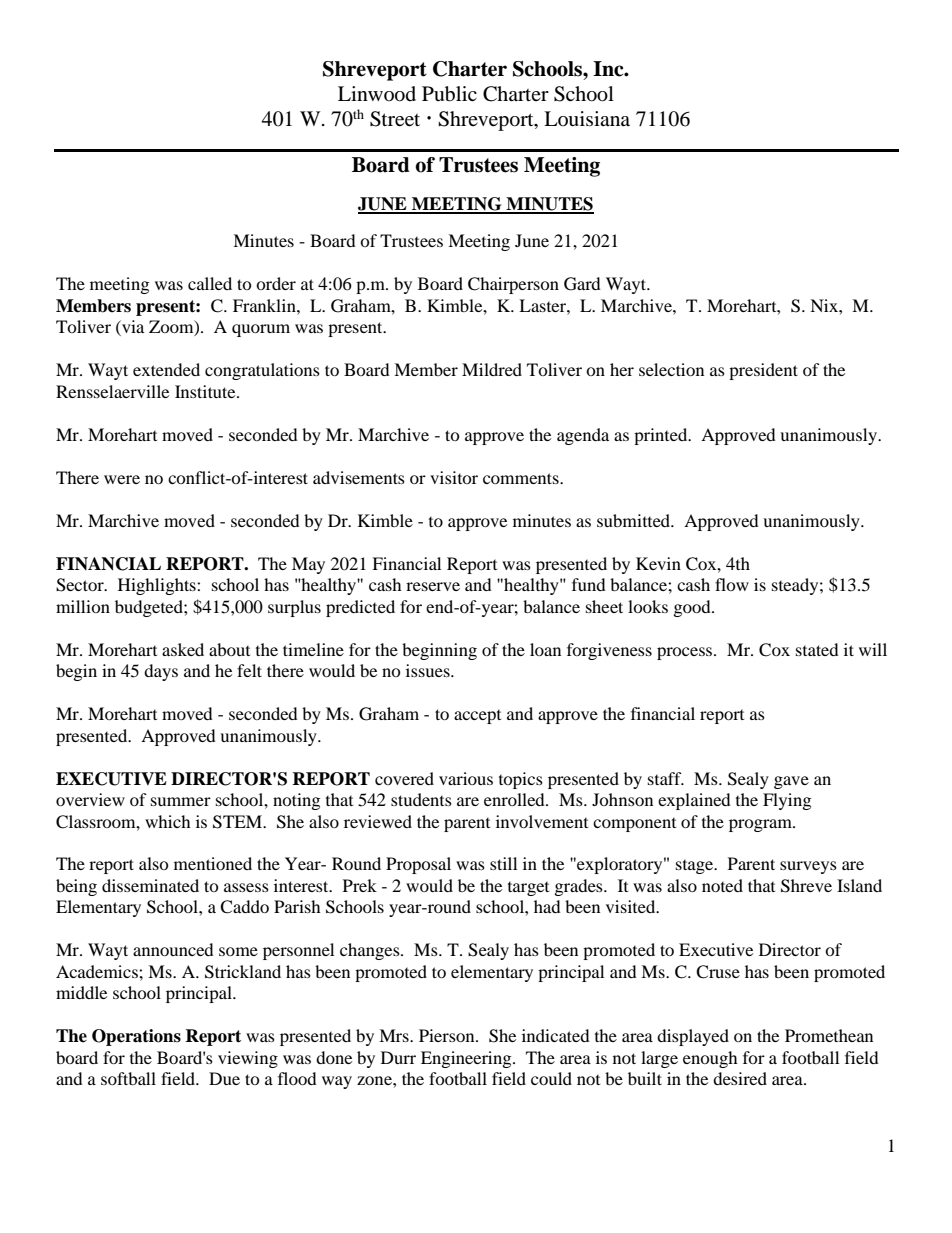 Image resolution: width=952 pixels, height=1233 pixels. What do you see at coordinates (791, 782) in the screenshot?
I see `gave` at bounding box center [791, 782].
